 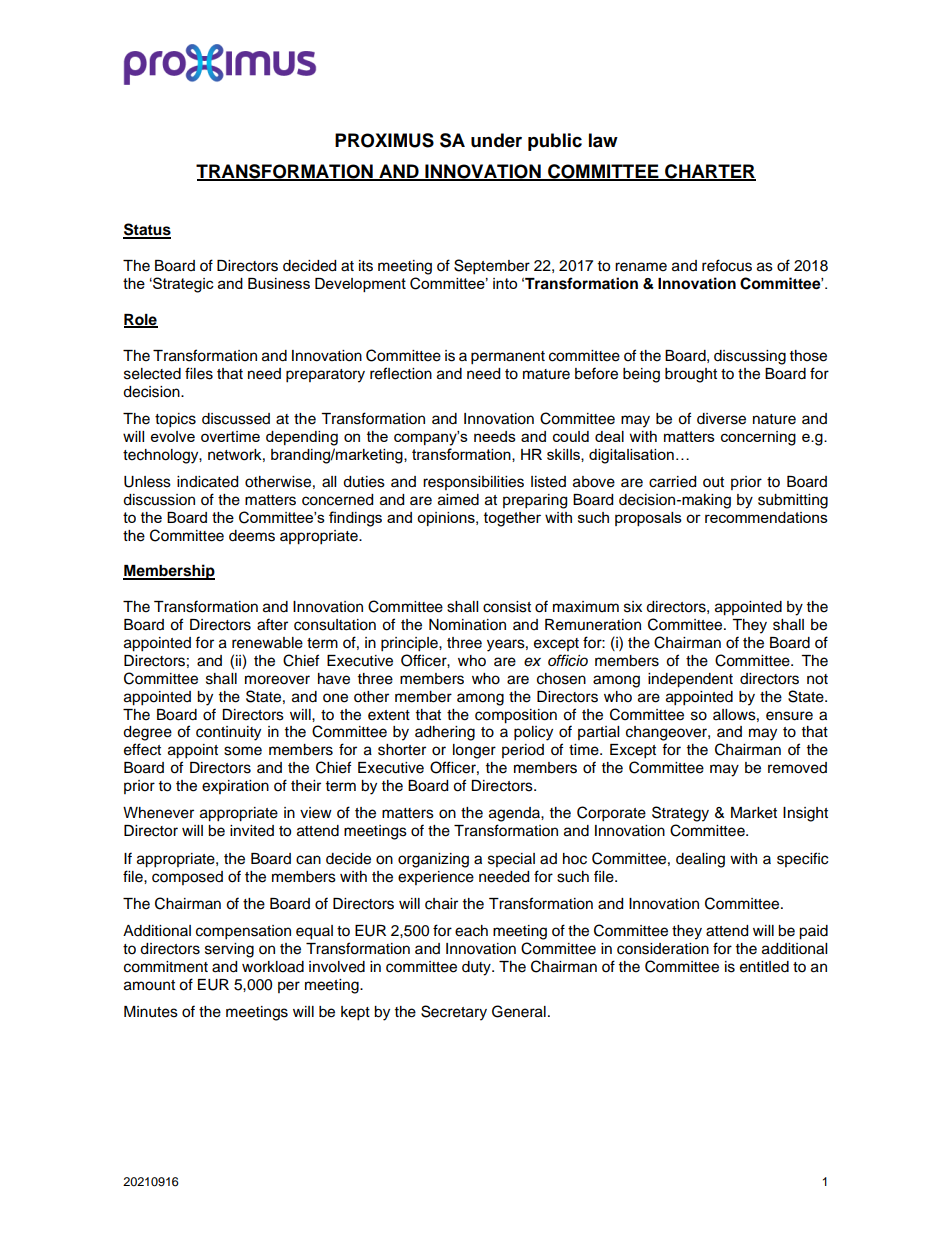 What do you see at coordinates (267, 643) in the page?
I see `renewable` at bounding box center [267, 643].
